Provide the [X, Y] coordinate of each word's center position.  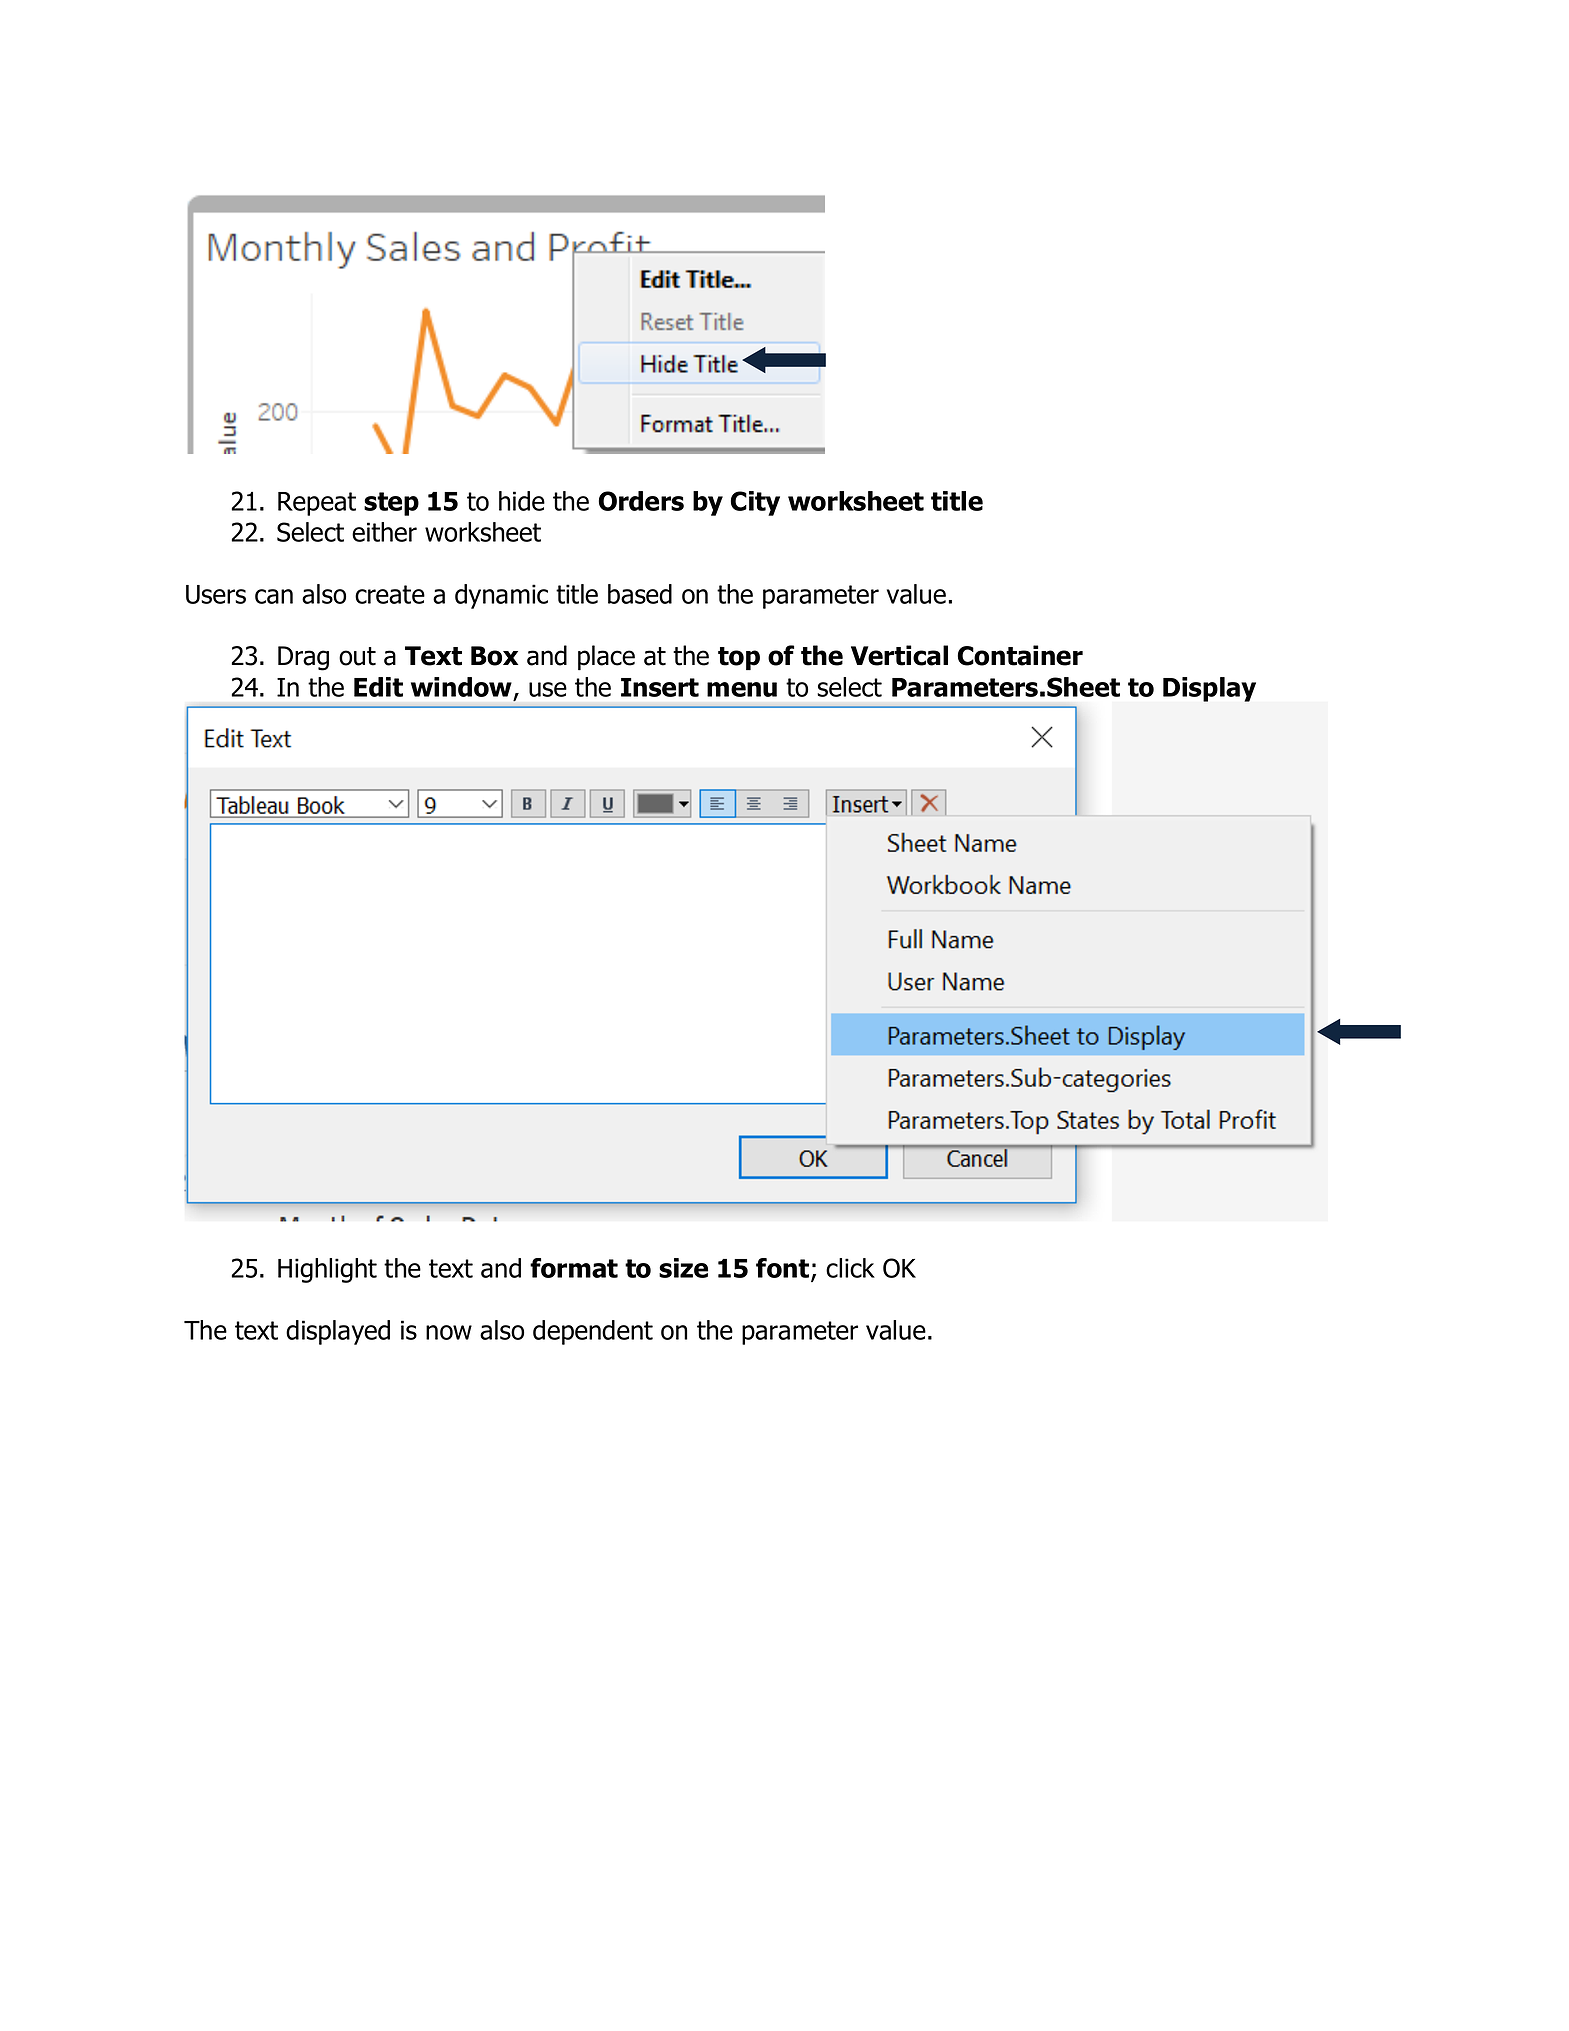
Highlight [327, 1270]
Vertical [899, 655]
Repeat [317, 504]
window [461, 687]
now [449, 1332]
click [850, 1268]
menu [742, 689]
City [755, 503]
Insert [660, 687]
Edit [378, 687]
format [574, 1268]
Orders [641, 501]
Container [1020, 655]
